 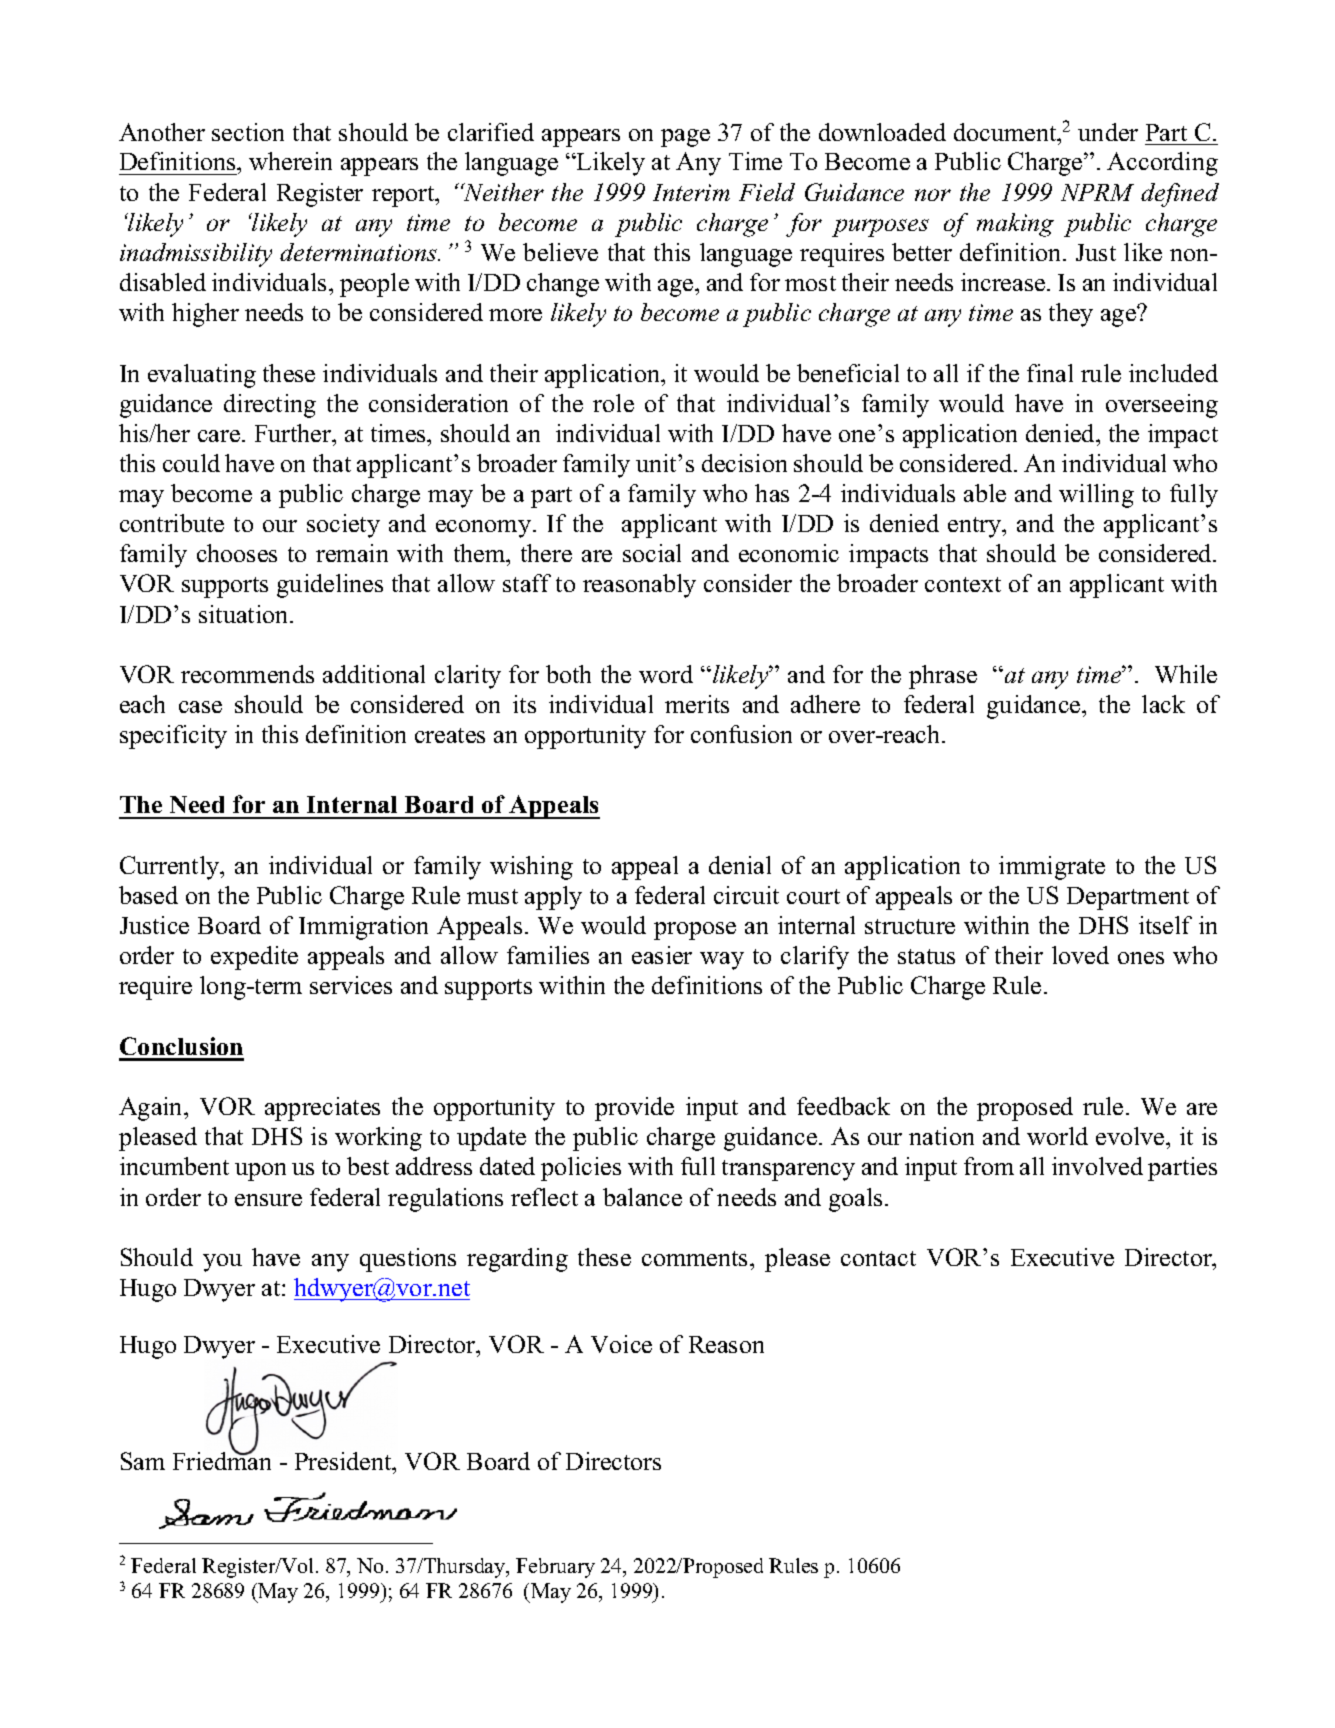 I want to click on under, so click(x=1108, y=132).
